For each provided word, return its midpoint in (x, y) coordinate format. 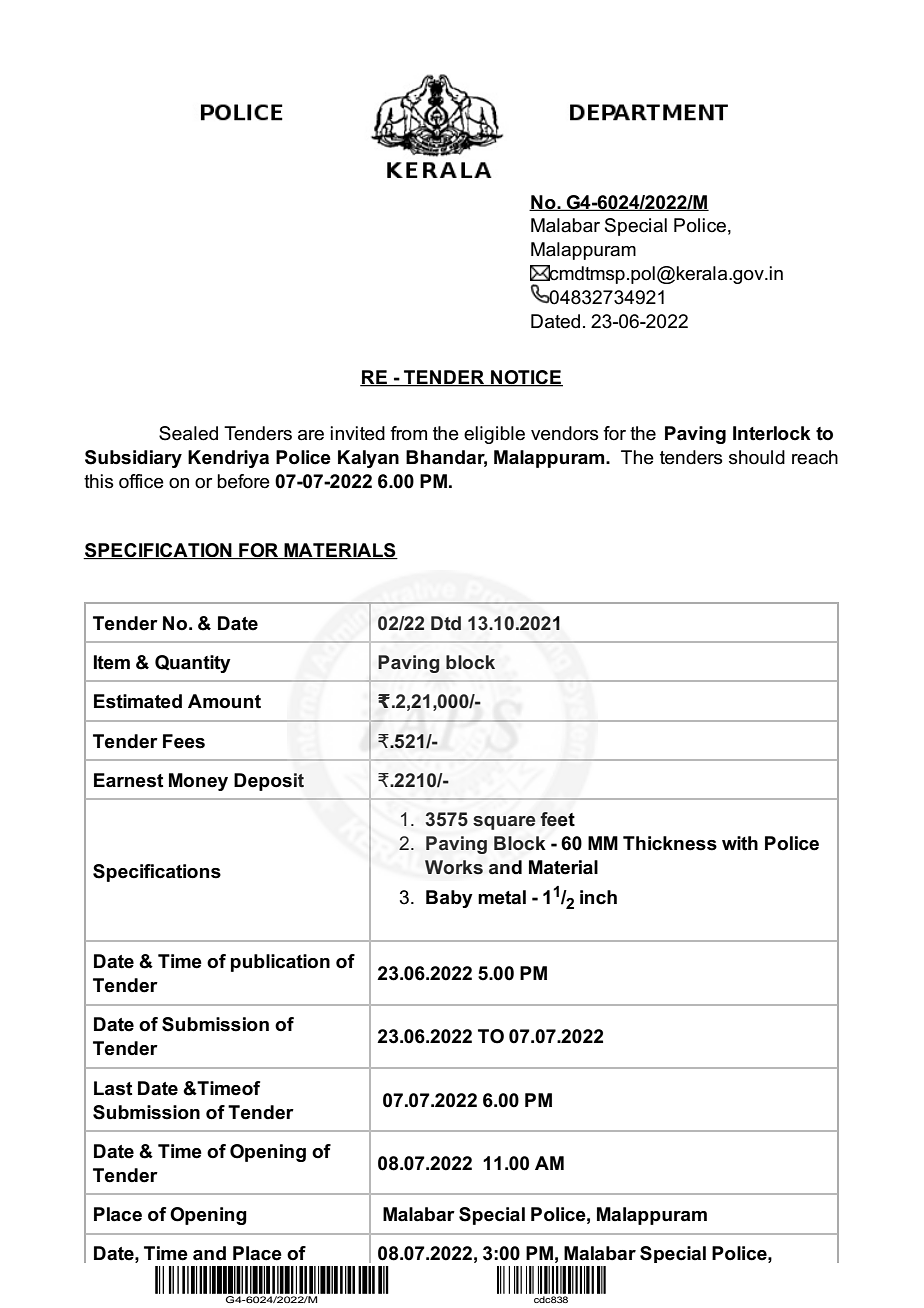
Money (198, 782)
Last (113, 1088)
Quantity (193, 664)
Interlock (772, 433)
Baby (449, 899)
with (740, 843)
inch (598, 897)
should (757, 457)
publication (280, 963)
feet (557, 819)
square (504, 823)
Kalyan (368, 459)
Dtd (446, 623)
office (141, 481)
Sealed (188, 433)
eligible (494, 435)
